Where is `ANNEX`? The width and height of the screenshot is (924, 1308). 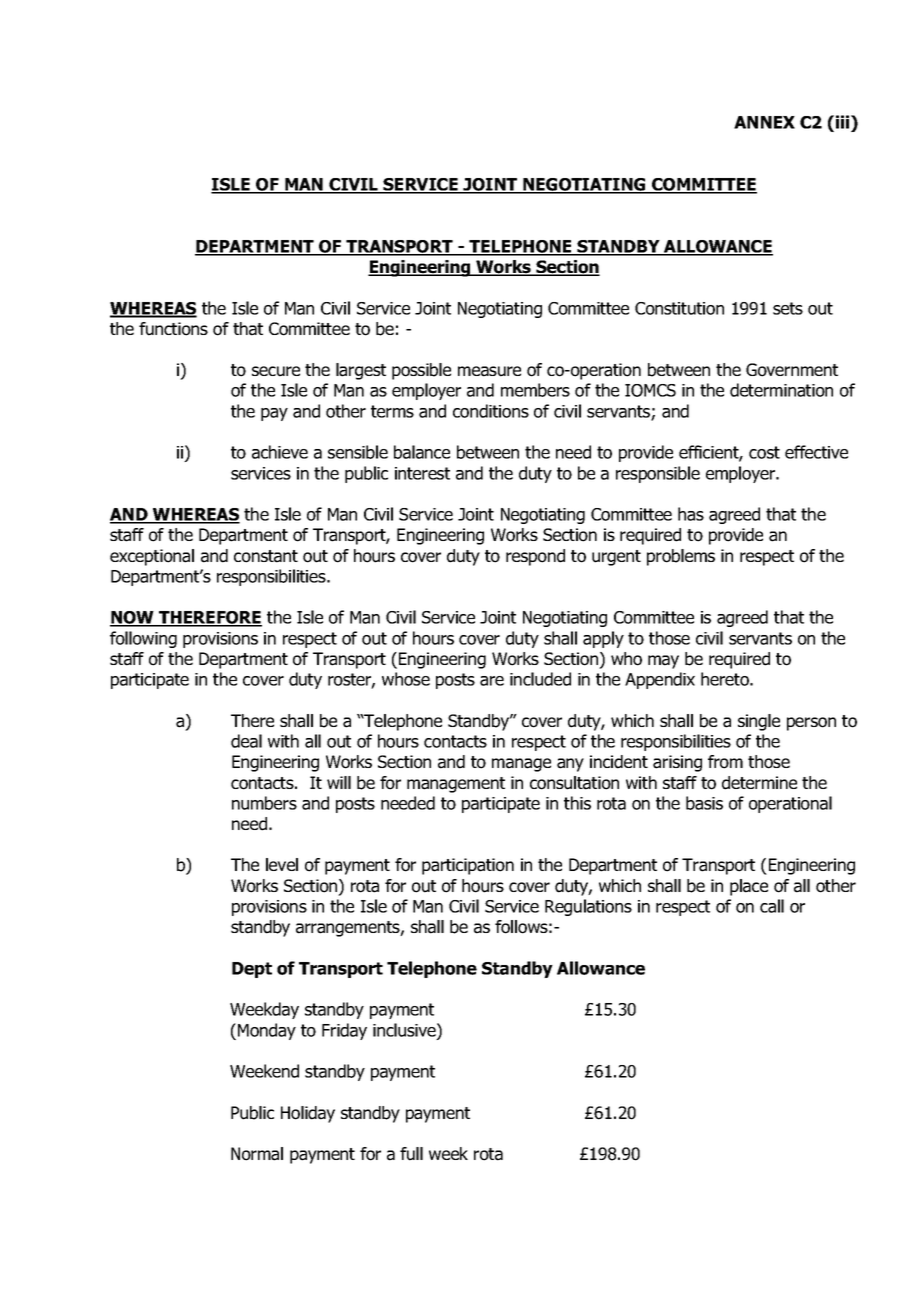
ANNEX is located at coordinates (764, 122).
